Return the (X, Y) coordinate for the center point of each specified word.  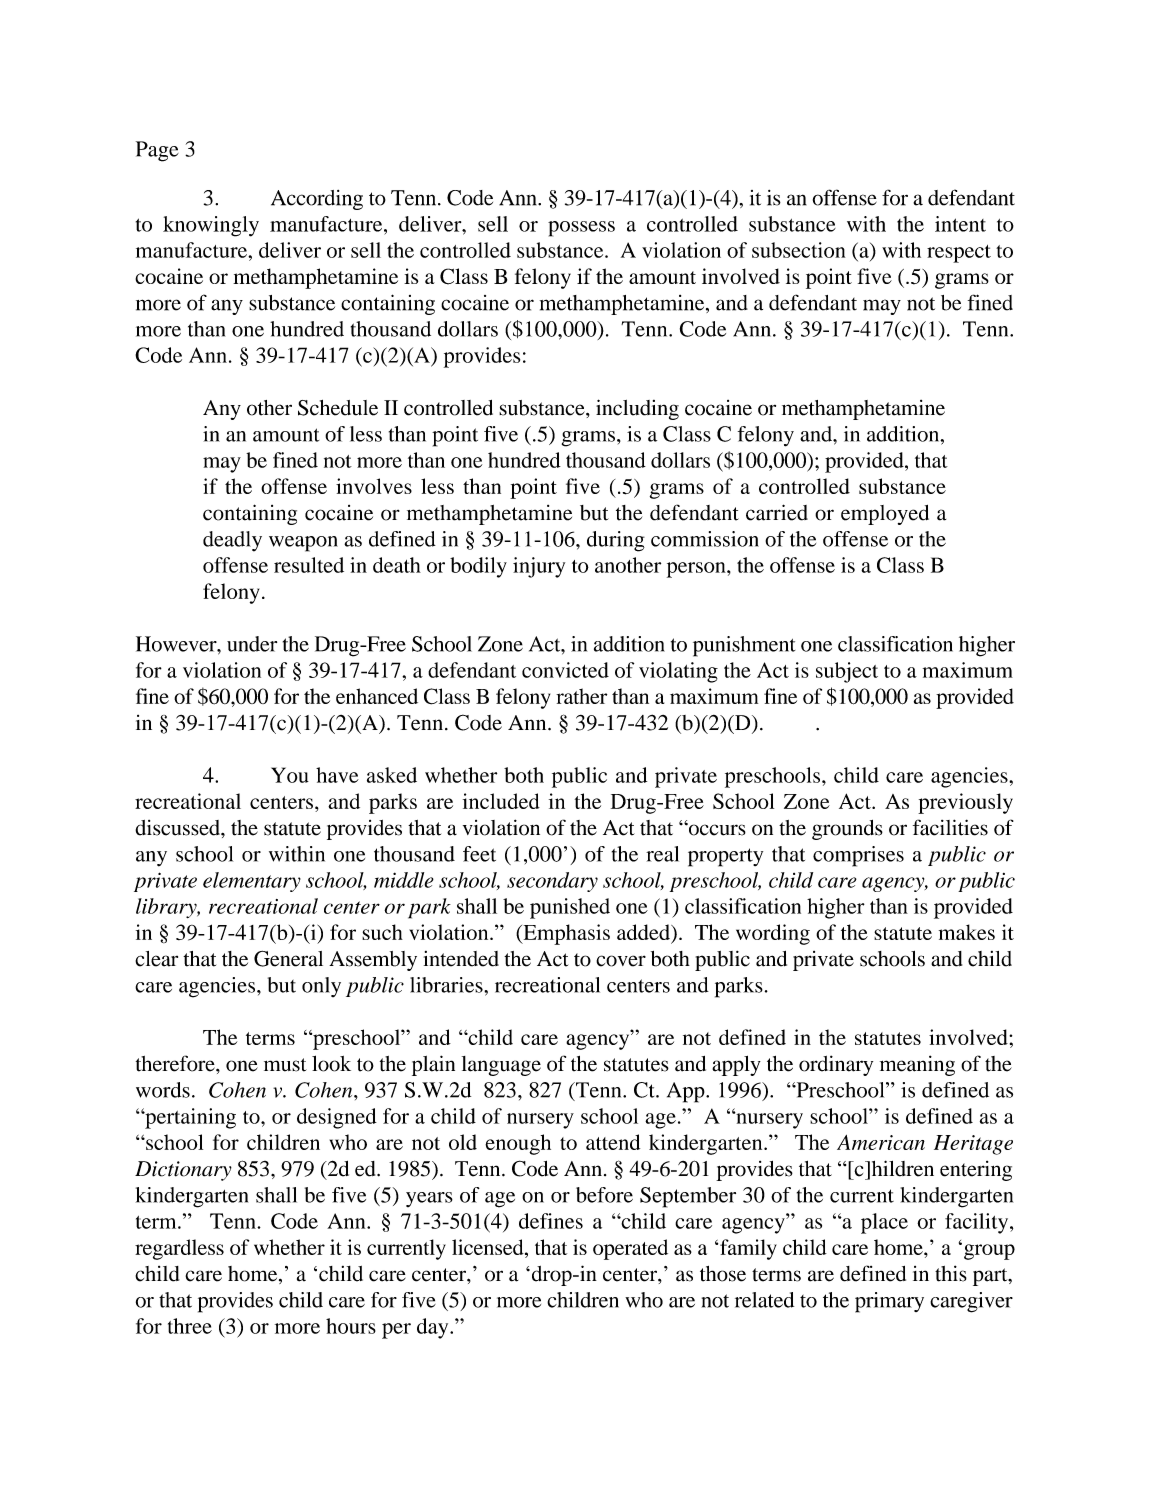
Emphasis (565, 934)
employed (885, 515)
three (190, 1326)
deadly (232, 541)
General (288, 959)
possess (581, 229)
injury (539, 567)
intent (960, 224)
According (317, 200)
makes (967, 932)
